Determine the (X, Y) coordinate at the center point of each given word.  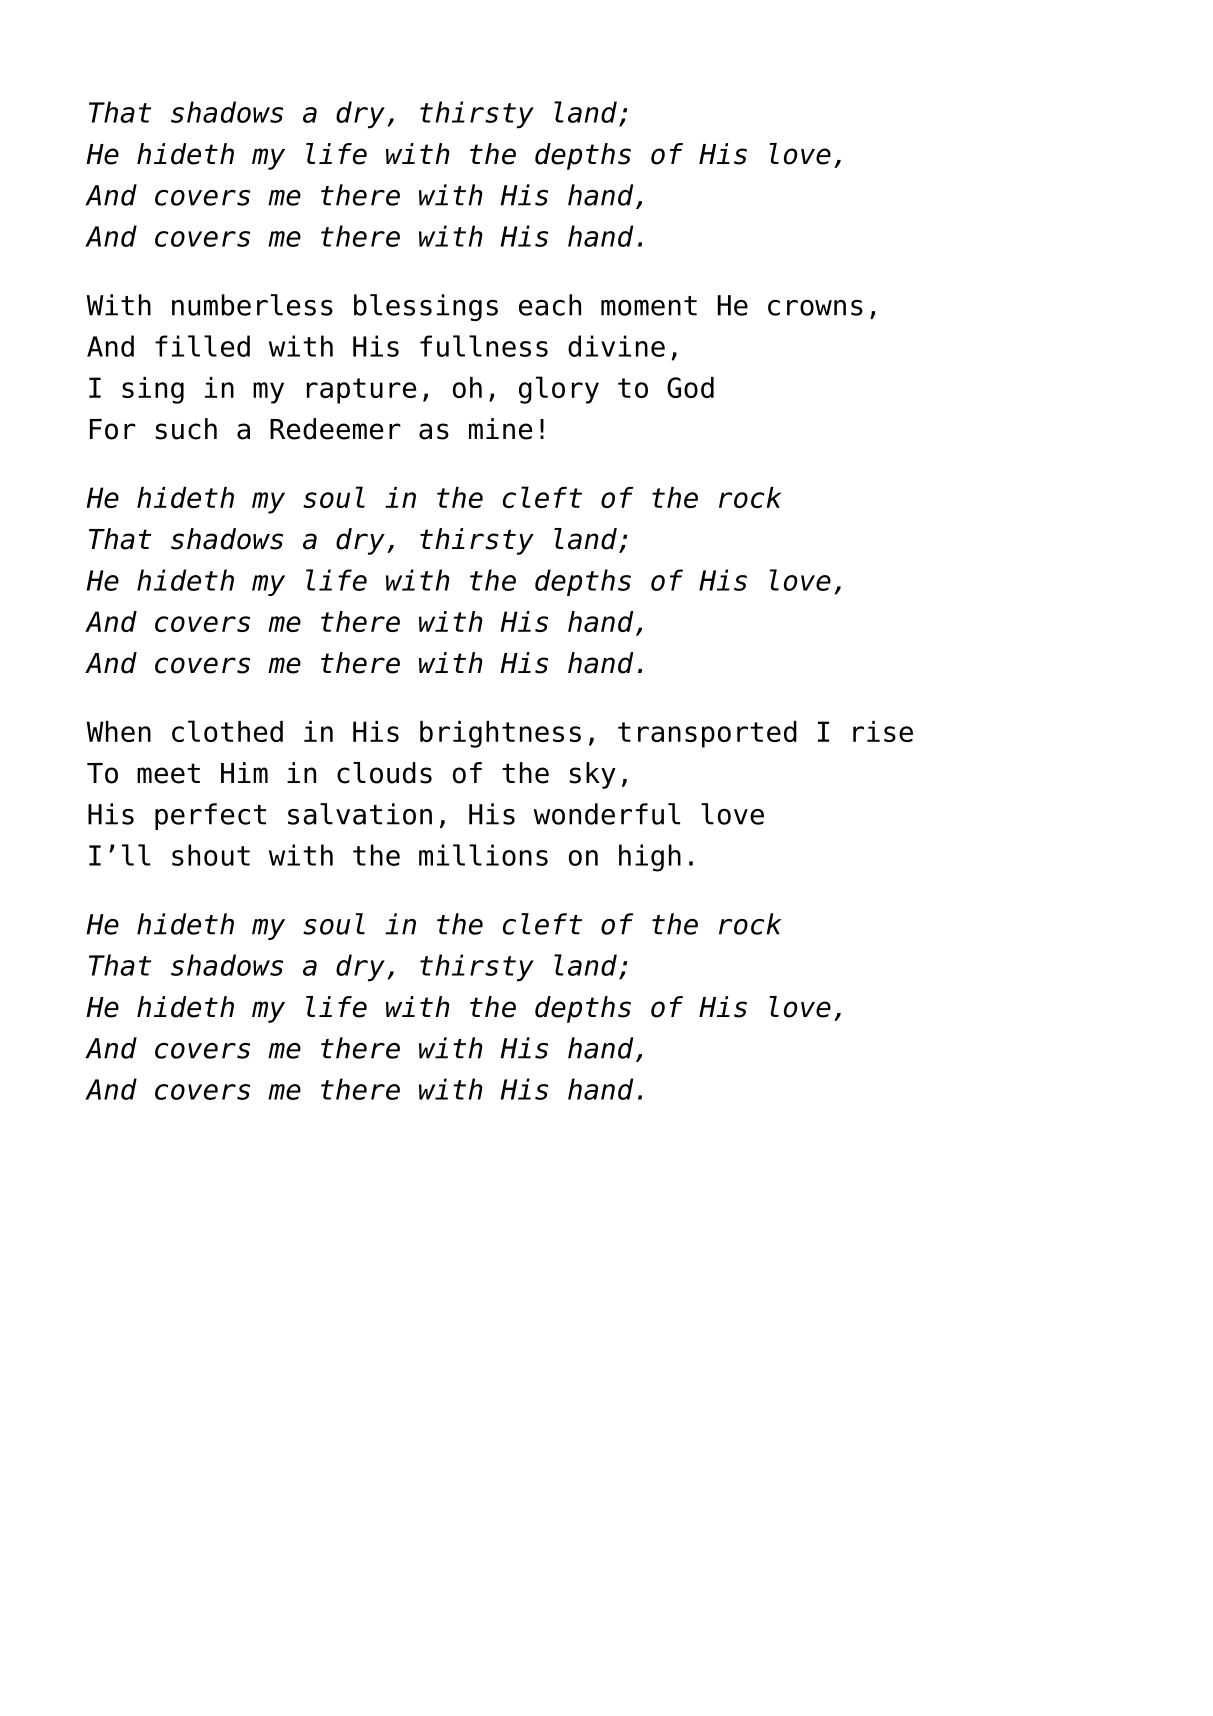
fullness (484, 346)
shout (211, 855)
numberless (252, 305)
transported (707, 734)
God (690, 387)
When (119, 731)
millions (483, 855)
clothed (227, 731)
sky (593, 775)
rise (883, 731)
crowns (815, 308)
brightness (500, 734)
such (186, 429)
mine (500, 429)
